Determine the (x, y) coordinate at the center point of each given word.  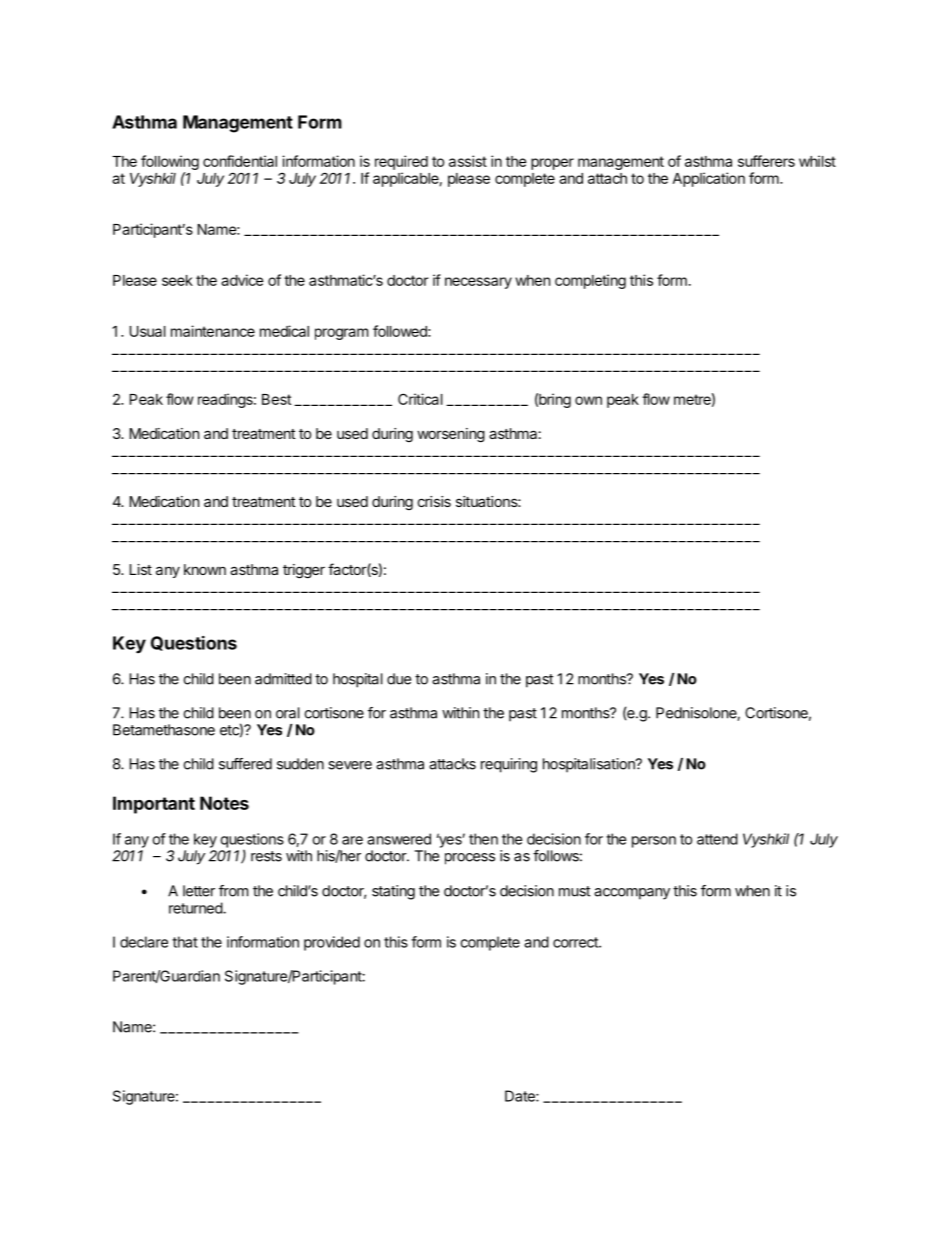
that (185, 942)
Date (521, 1096)
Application (709, 179)
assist (468, 161)
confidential (240, 161)
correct (576, 942)
